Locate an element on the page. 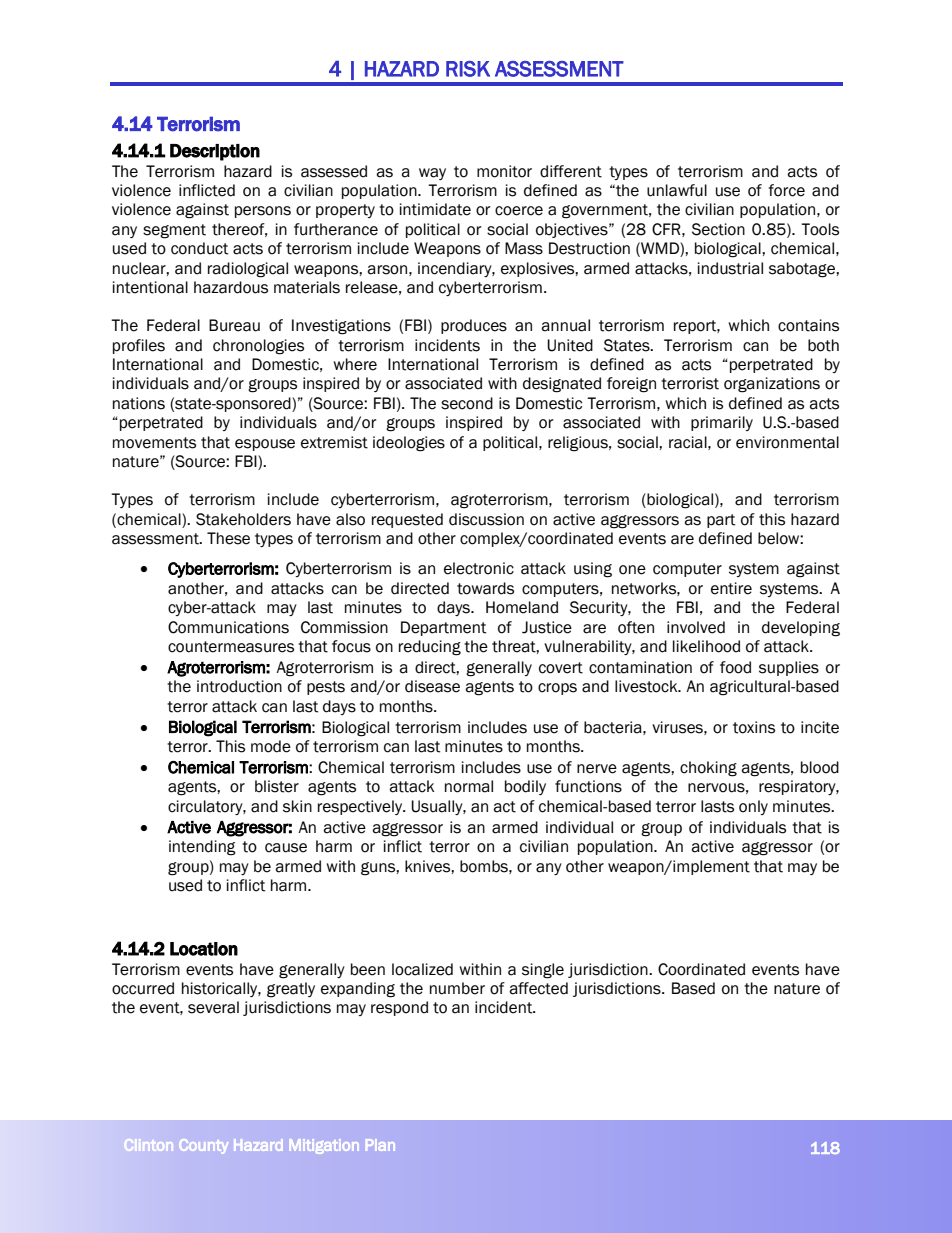 The image size is (952, 1233). discussion is located at coordinates (486, 519).
